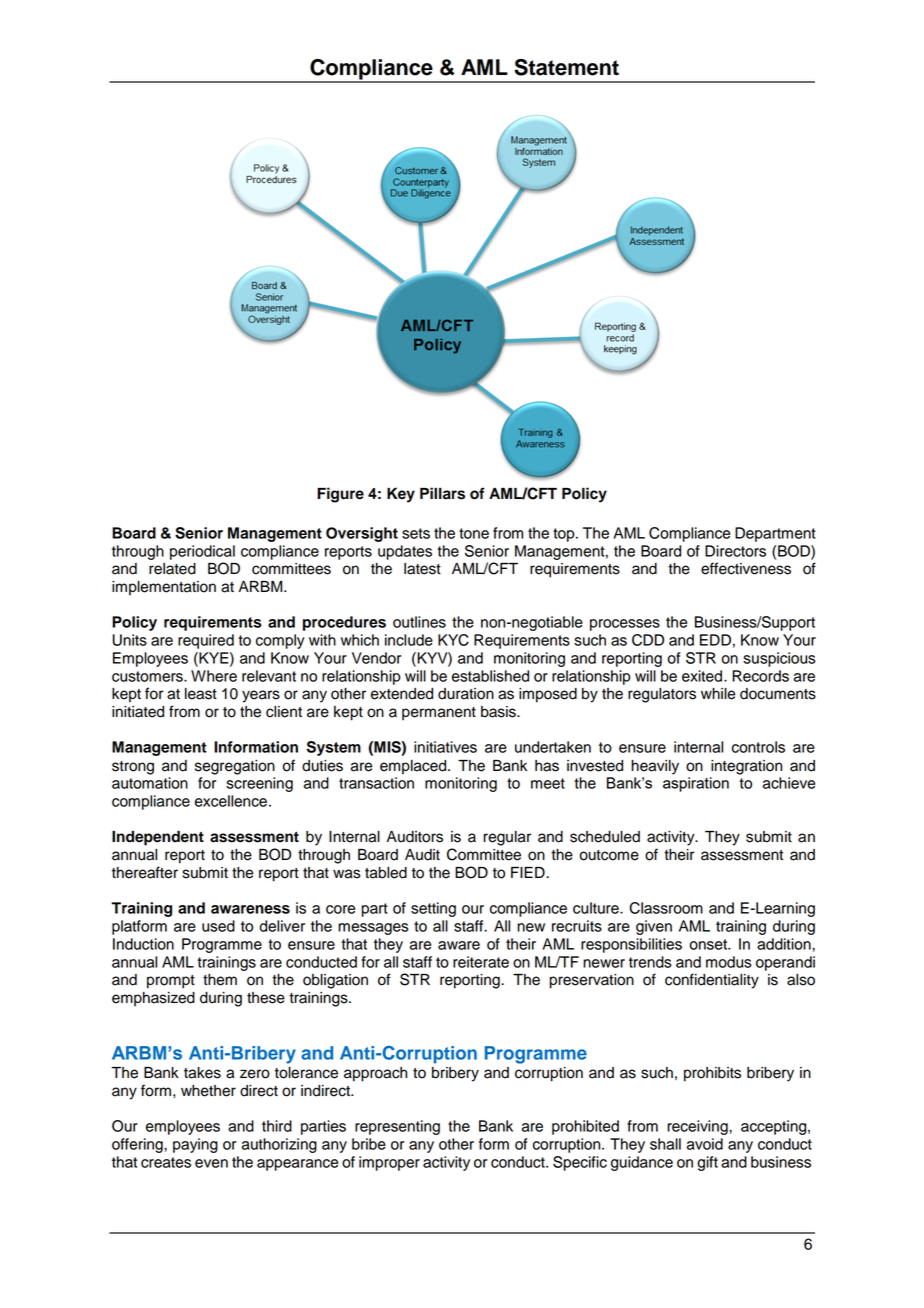 This image has height=1308, width=924. What do you see at coordinates (442, 493) in the image?
I see `Pillars` at bounding box center [442, 493].
